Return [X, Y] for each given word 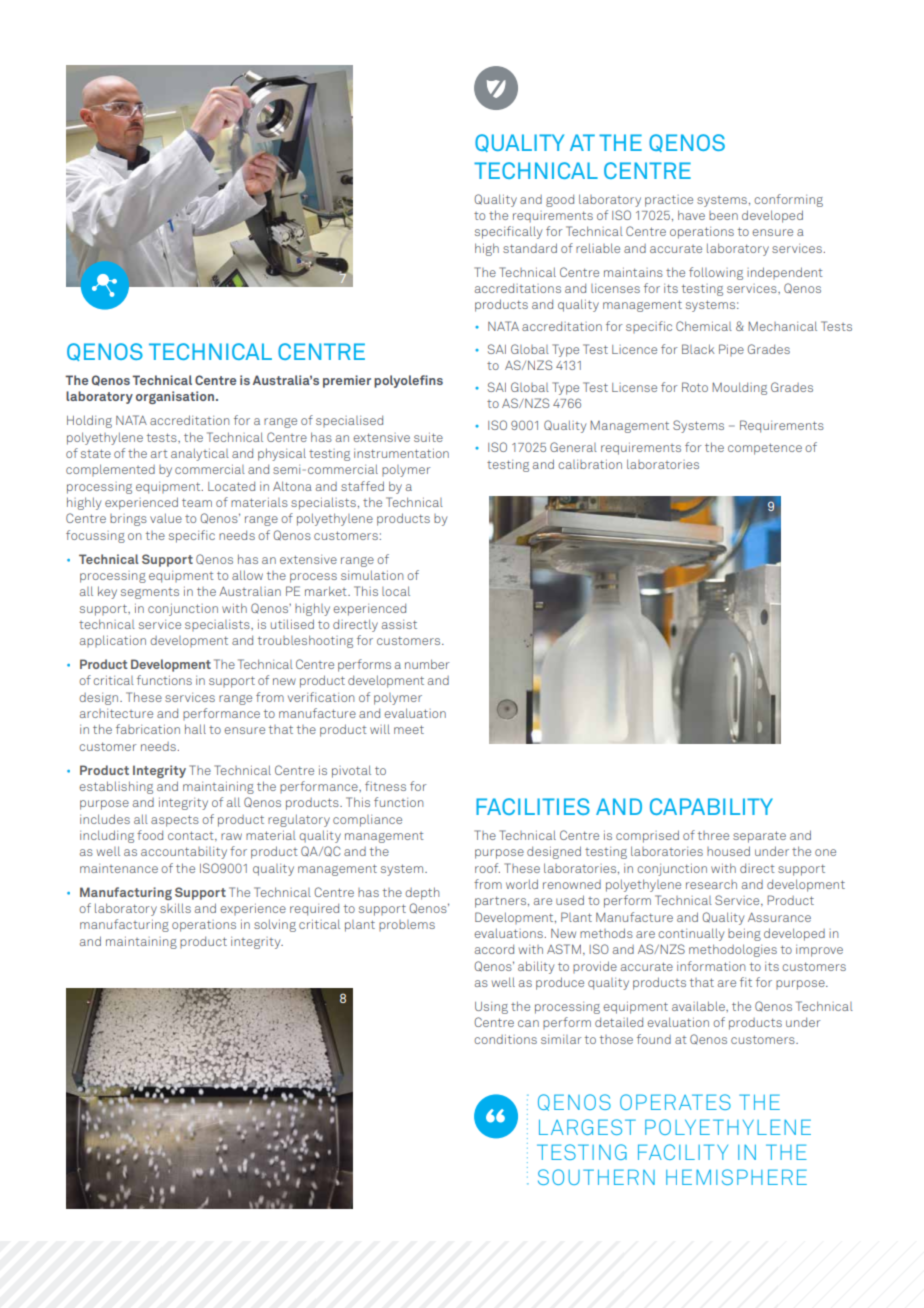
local [396, 591]
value [166, 518]
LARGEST [587, 1127]
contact [192, 836]
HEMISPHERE [736, 1177]
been [723, 215]
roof [487, 868]
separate [759, 837]
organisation [175, 397]
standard [530, 248]
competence [765, 449]
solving [275, 925]
